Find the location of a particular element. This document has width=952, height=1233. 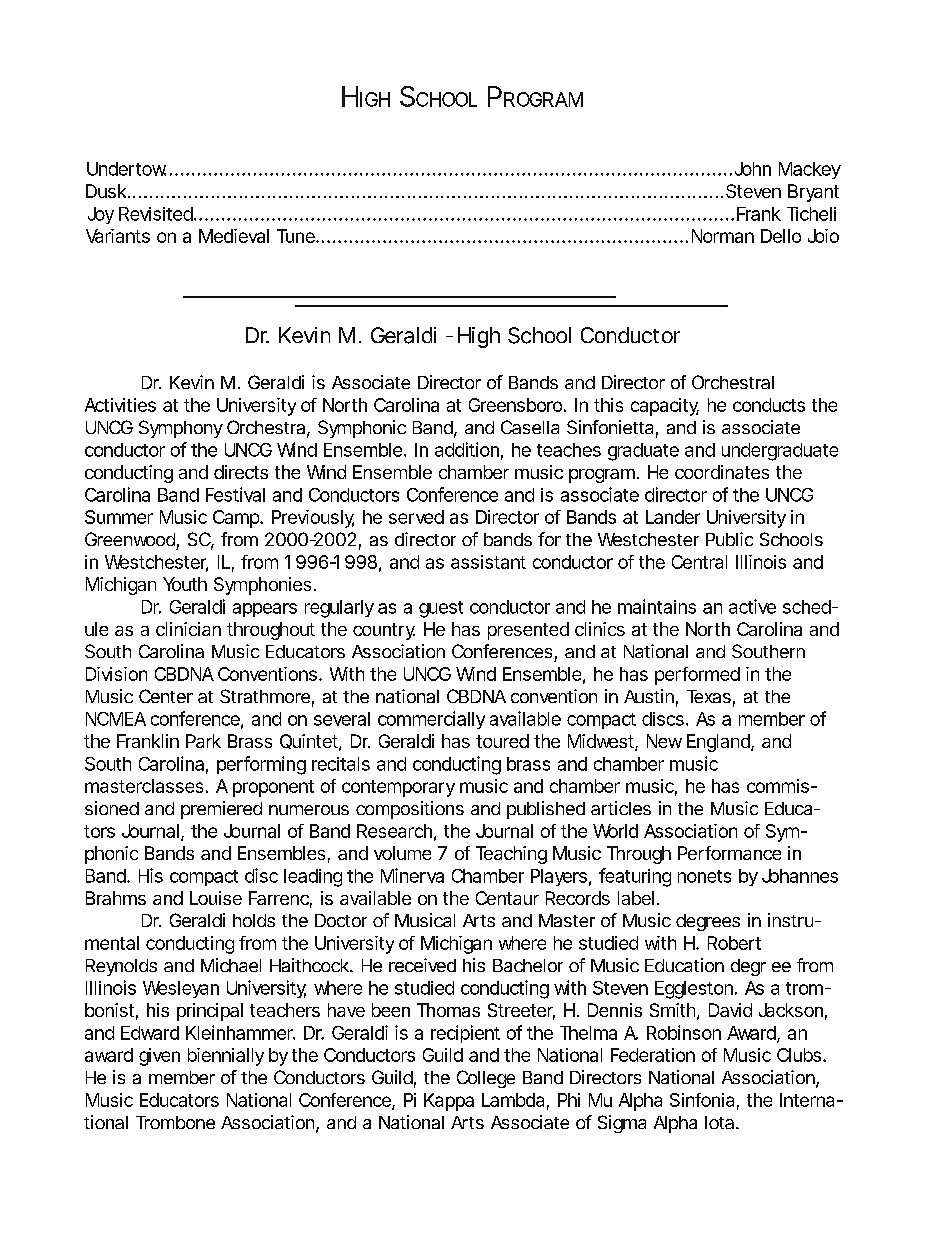

Iota is located at coordinates (719, 1122).
